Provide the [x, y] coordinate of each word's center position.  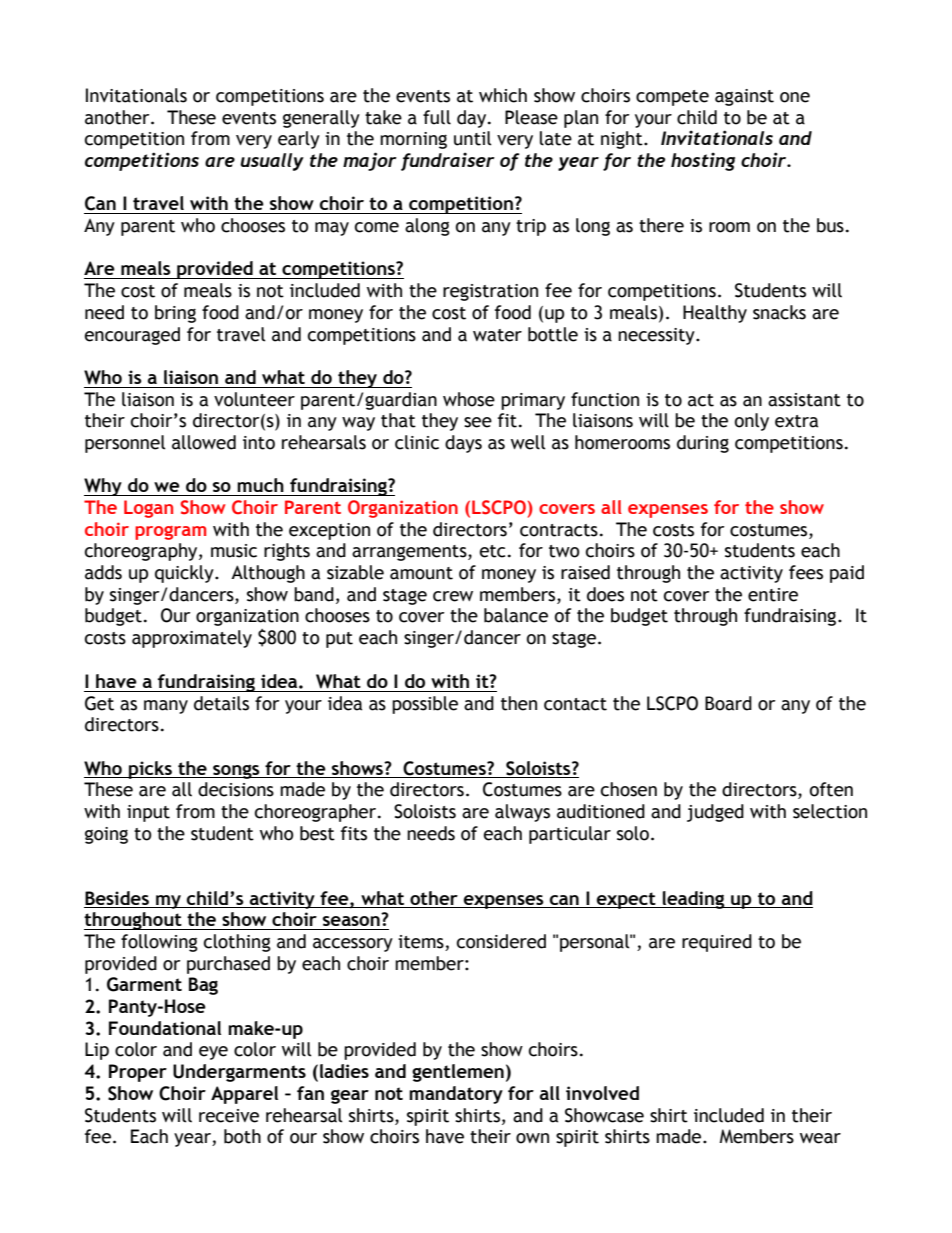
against [744, 97]
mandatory [456, 1095]
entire [773, 595]
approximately [192, 639]
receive [229, 1116]
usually [272, 162]
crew [453, 596]
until [473, 138]
